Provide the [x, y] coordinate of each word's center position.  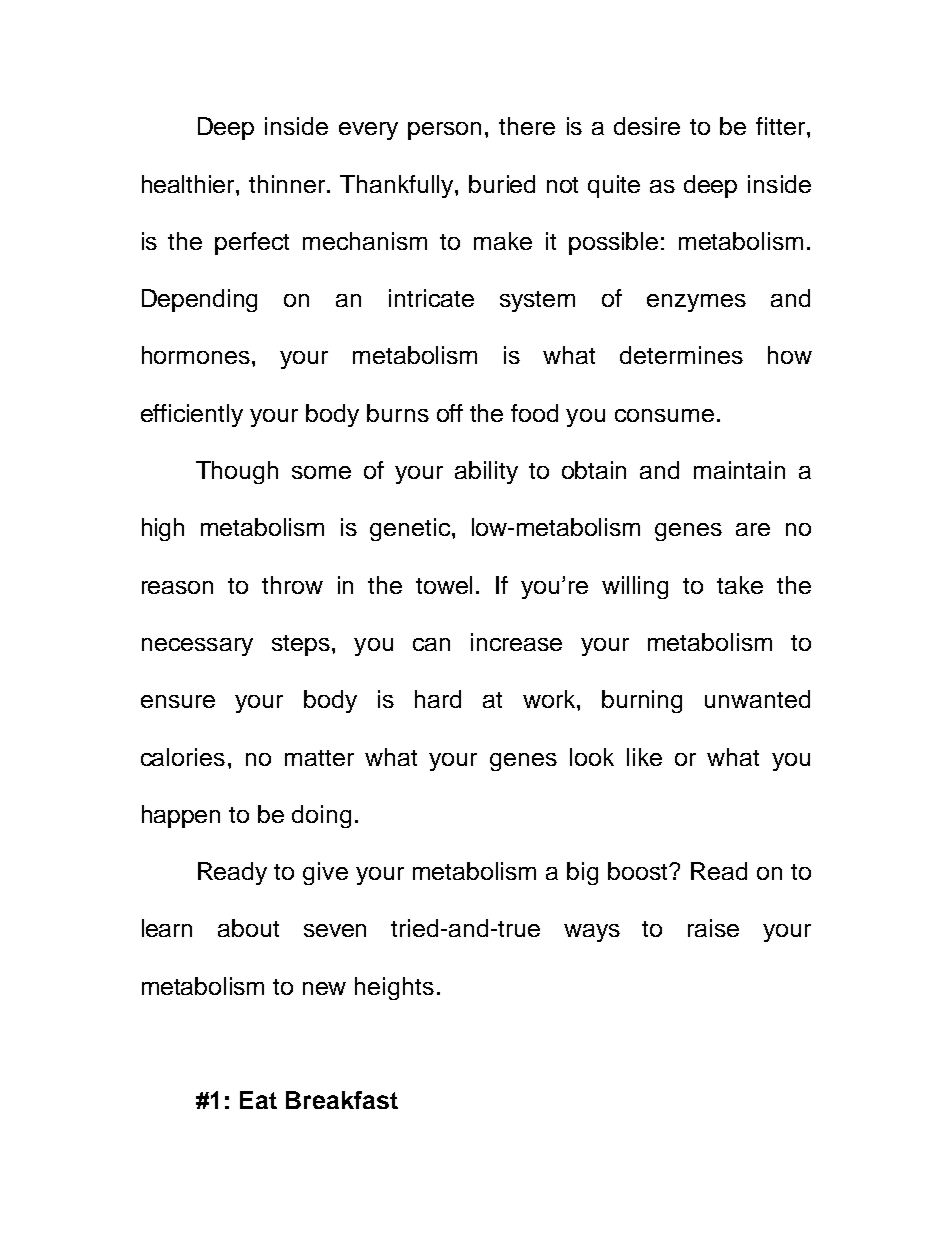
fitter [782, 126]
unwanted [757, 699]
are [753, 529]
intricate [431, 298]
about [248, 928]
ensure [178, 701]
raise [713, 928]
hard [438, 699]
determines [681, 355]
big [582, 873]
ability [486, 472]
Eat [258, 1100]
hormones [196, 355]
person [444, 131]
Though [237, 472]
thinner [289, 184]
